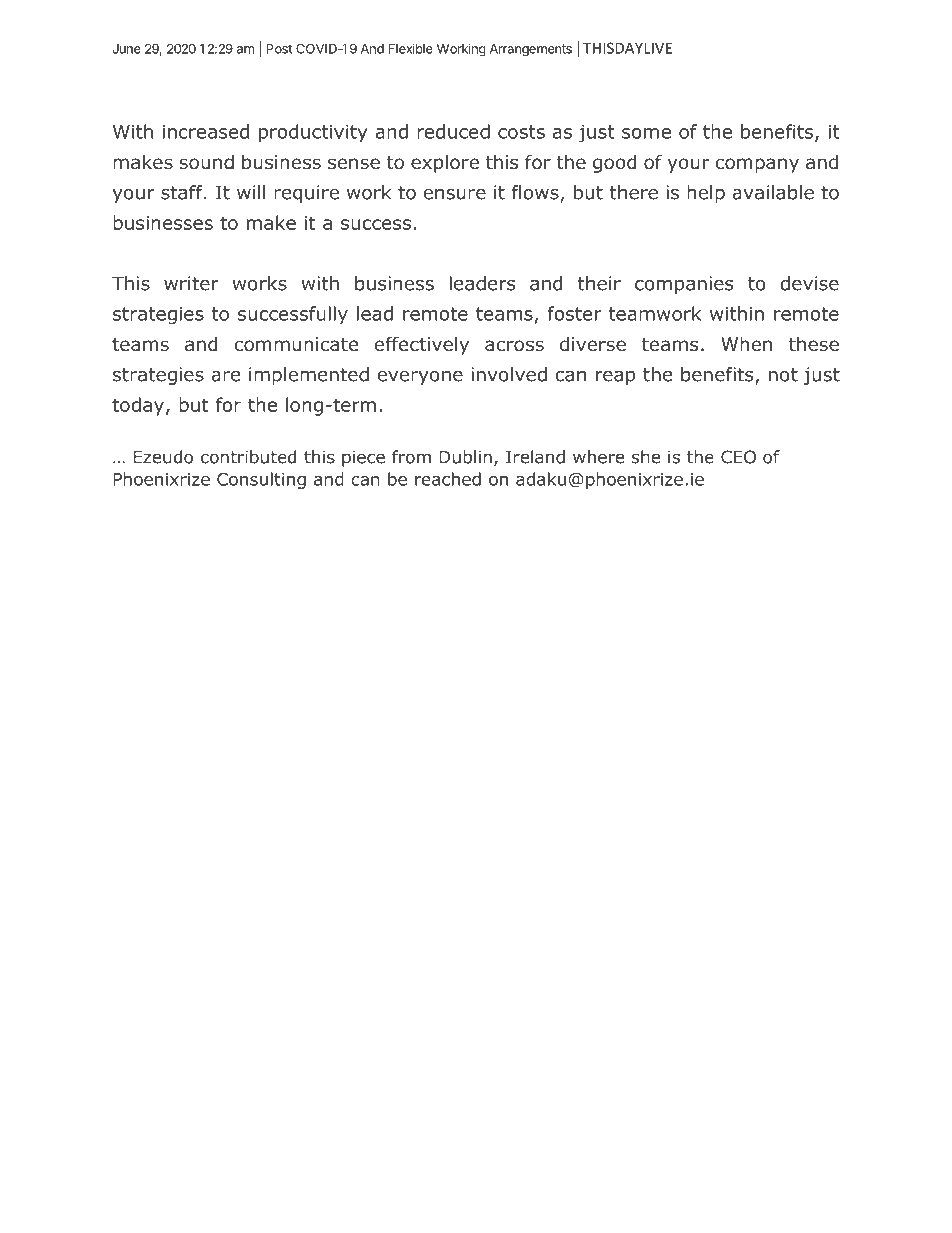 The image size is (952, 1233). I want to click on contributed, so click(248, 457).
